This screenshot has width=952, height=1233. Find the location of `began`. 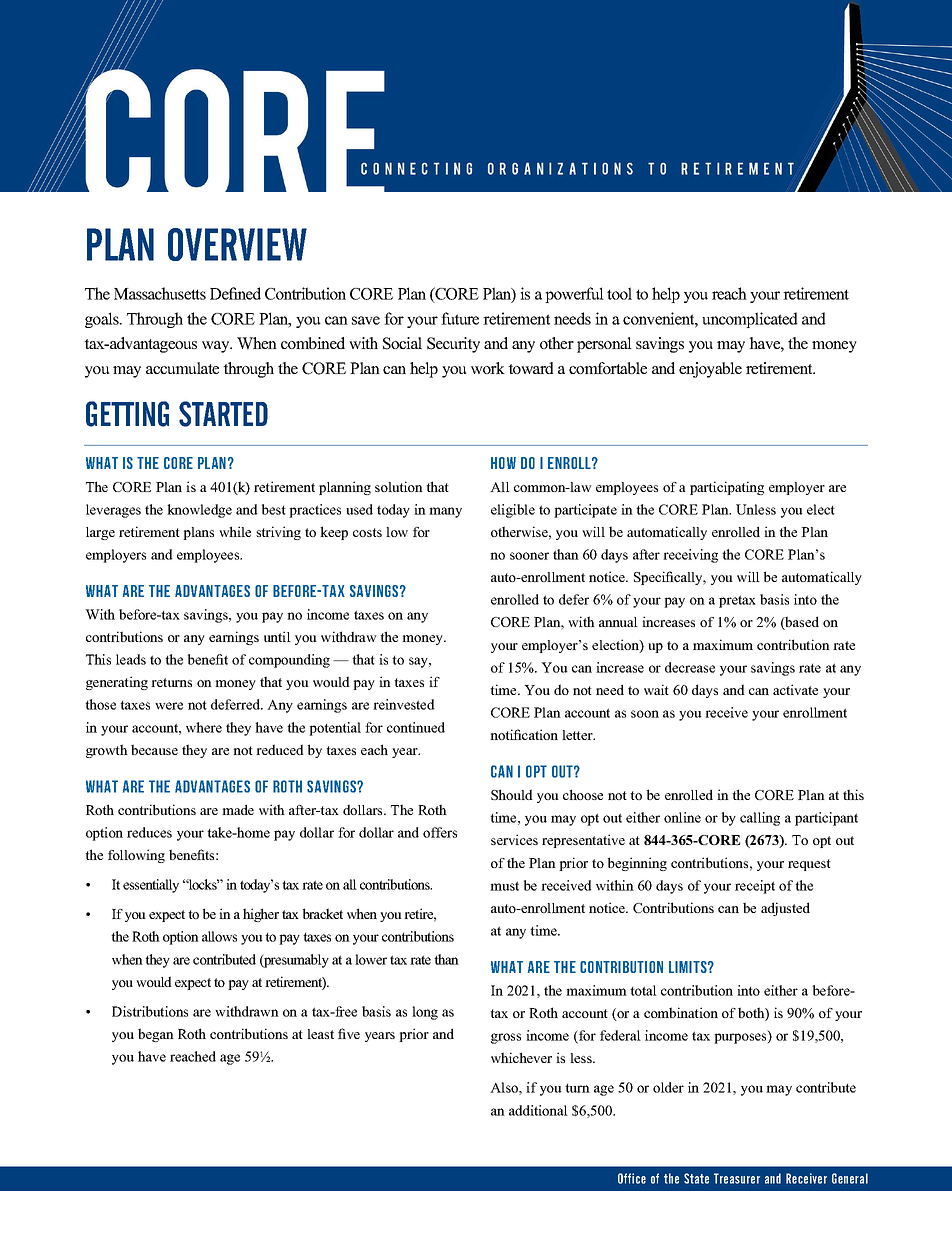

began is located at coordinates (156, 1035).
